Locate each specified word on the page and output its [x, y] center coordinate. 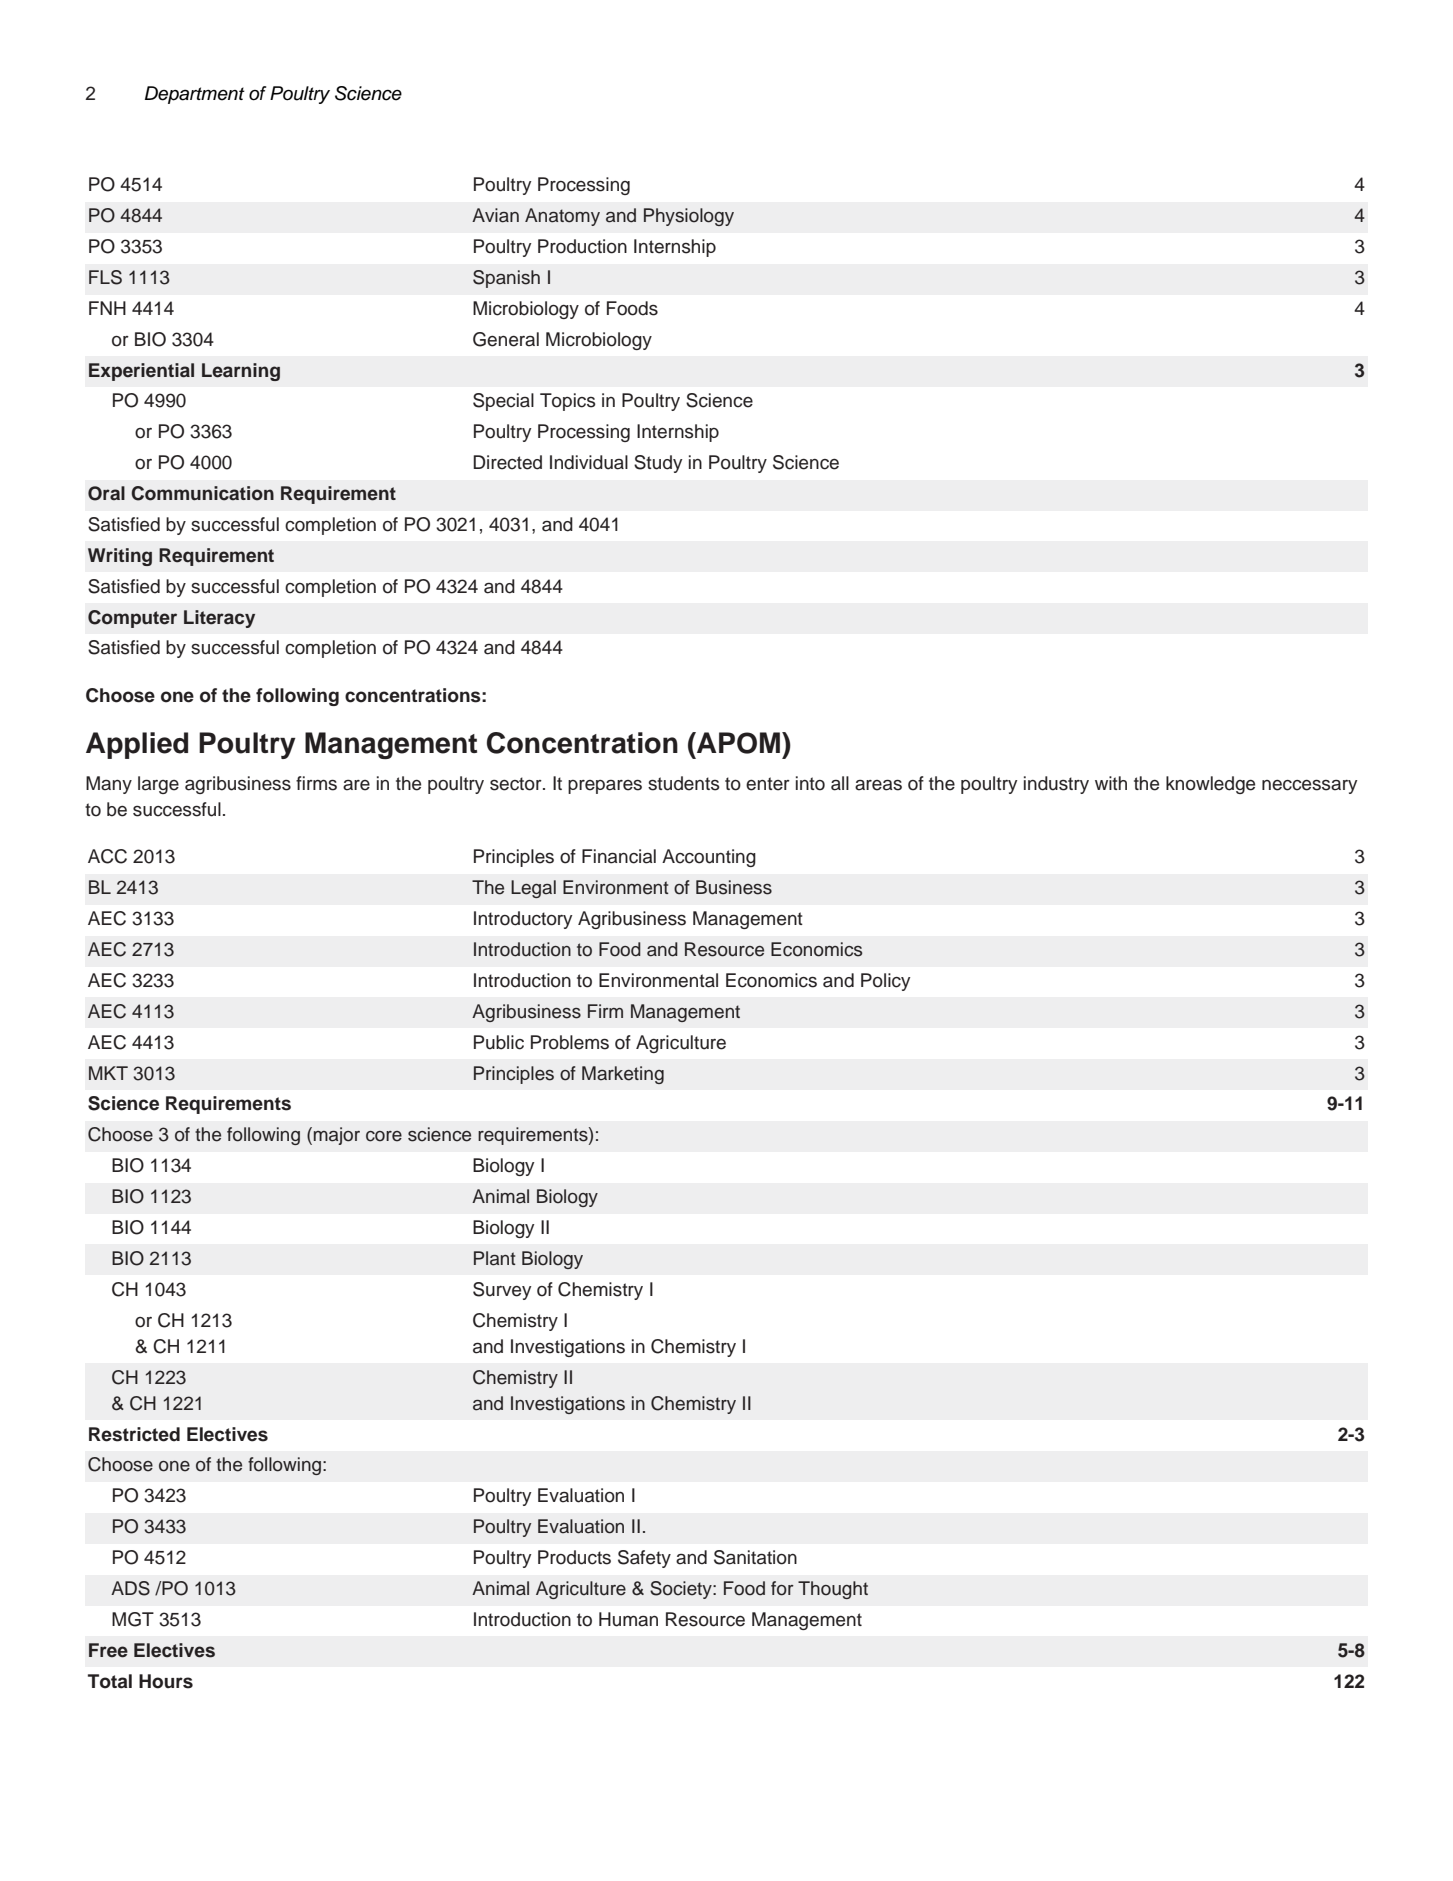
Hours [166, 1681]
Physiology [689, 217]
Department [195, 95]
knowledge [1210, 785]
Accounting [709, 858]
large [158, 785]
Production [582, 246]
